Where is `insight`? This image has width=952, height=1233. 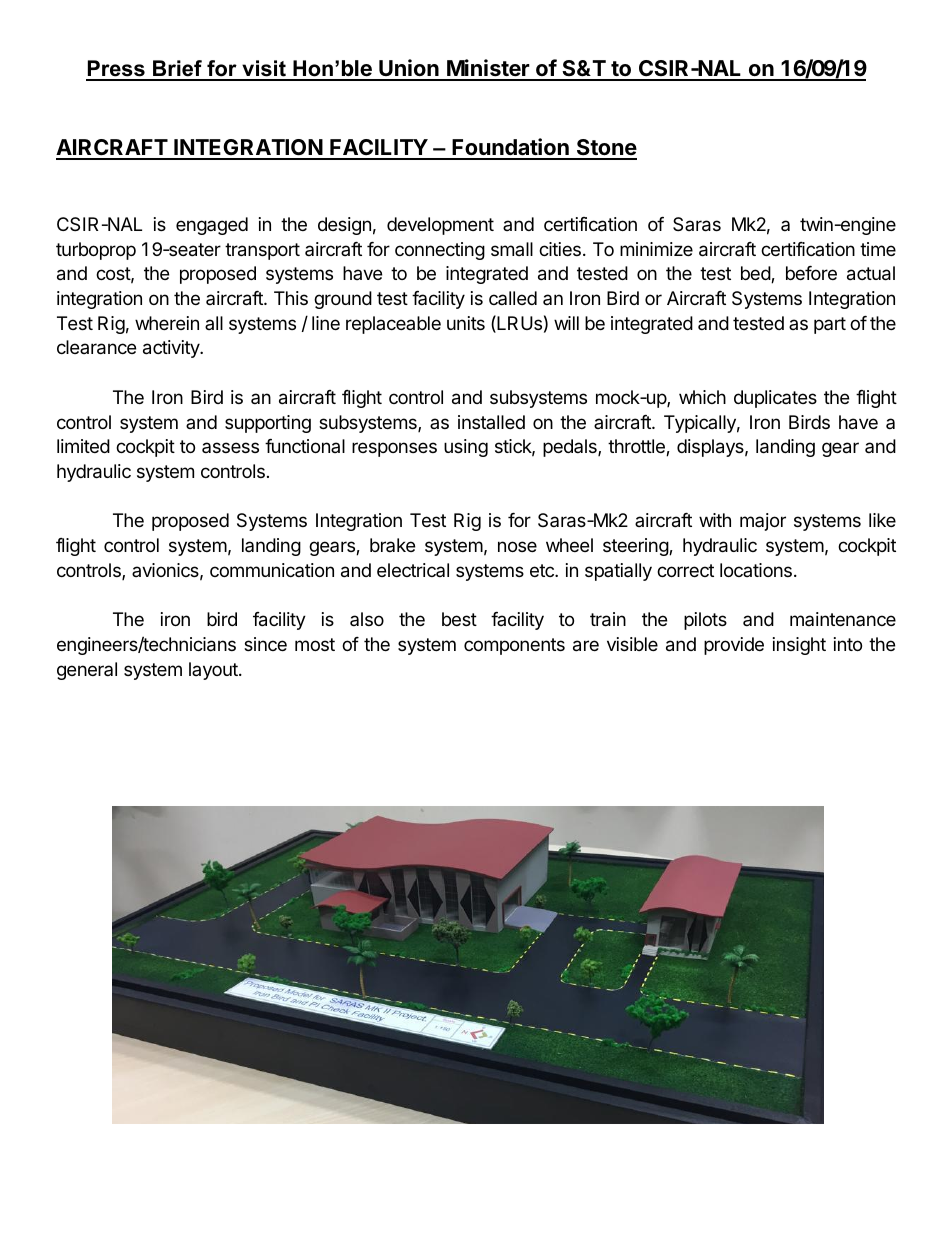 insight is located at coordinates (799, 646).
